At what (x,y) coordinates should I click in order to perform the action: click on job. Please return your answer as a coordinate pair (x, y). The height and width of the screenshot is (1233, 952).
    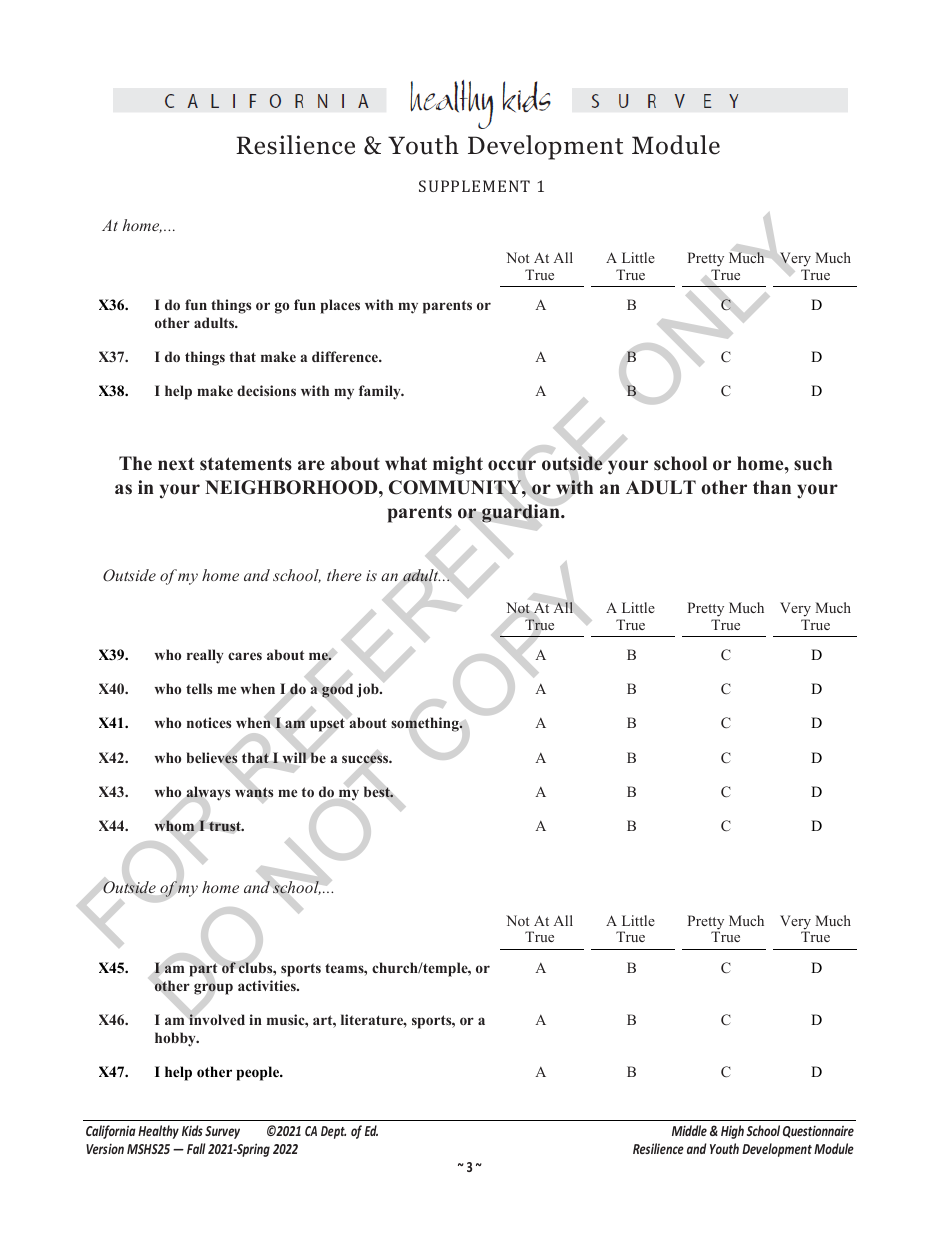
    Looking at the image, I should click on (369, 690).
